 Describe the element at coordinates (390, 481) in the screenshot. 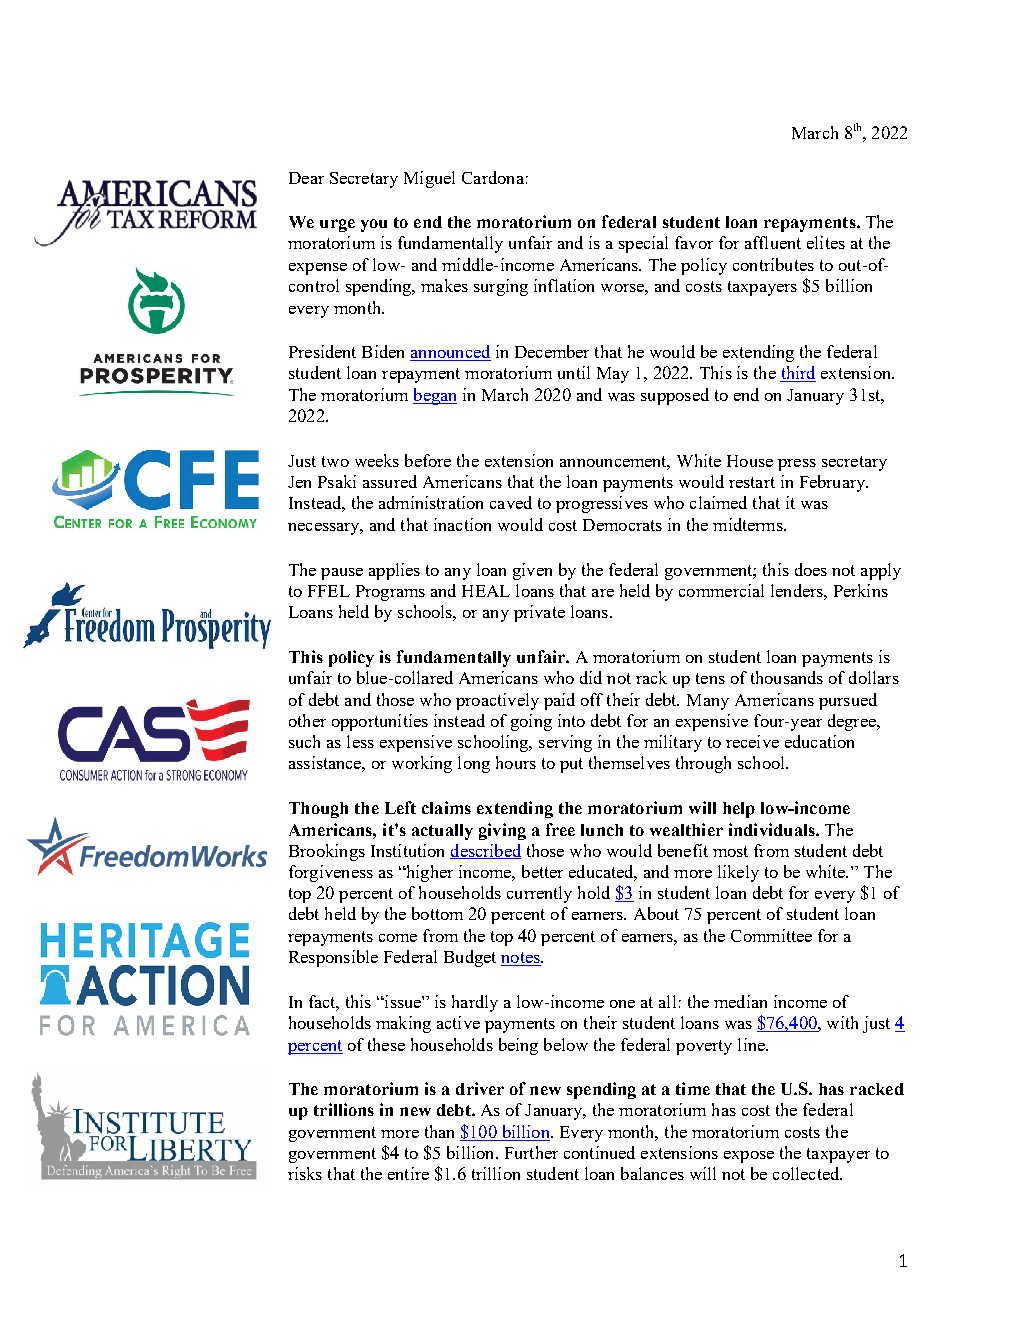

I see `assured` at that location.
